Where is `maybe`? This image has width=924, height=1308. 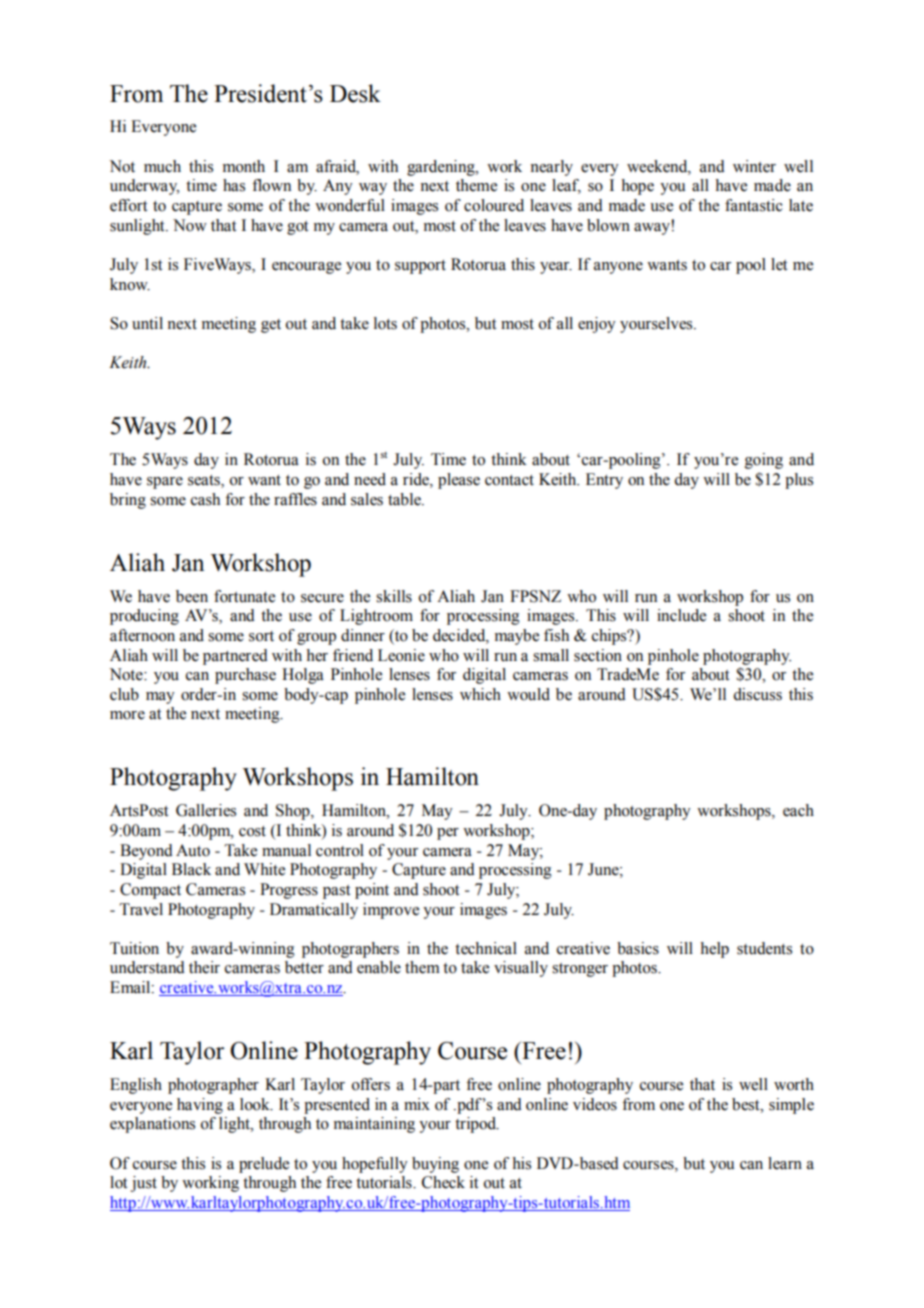
maybe is located at coordinates (517, 637).
